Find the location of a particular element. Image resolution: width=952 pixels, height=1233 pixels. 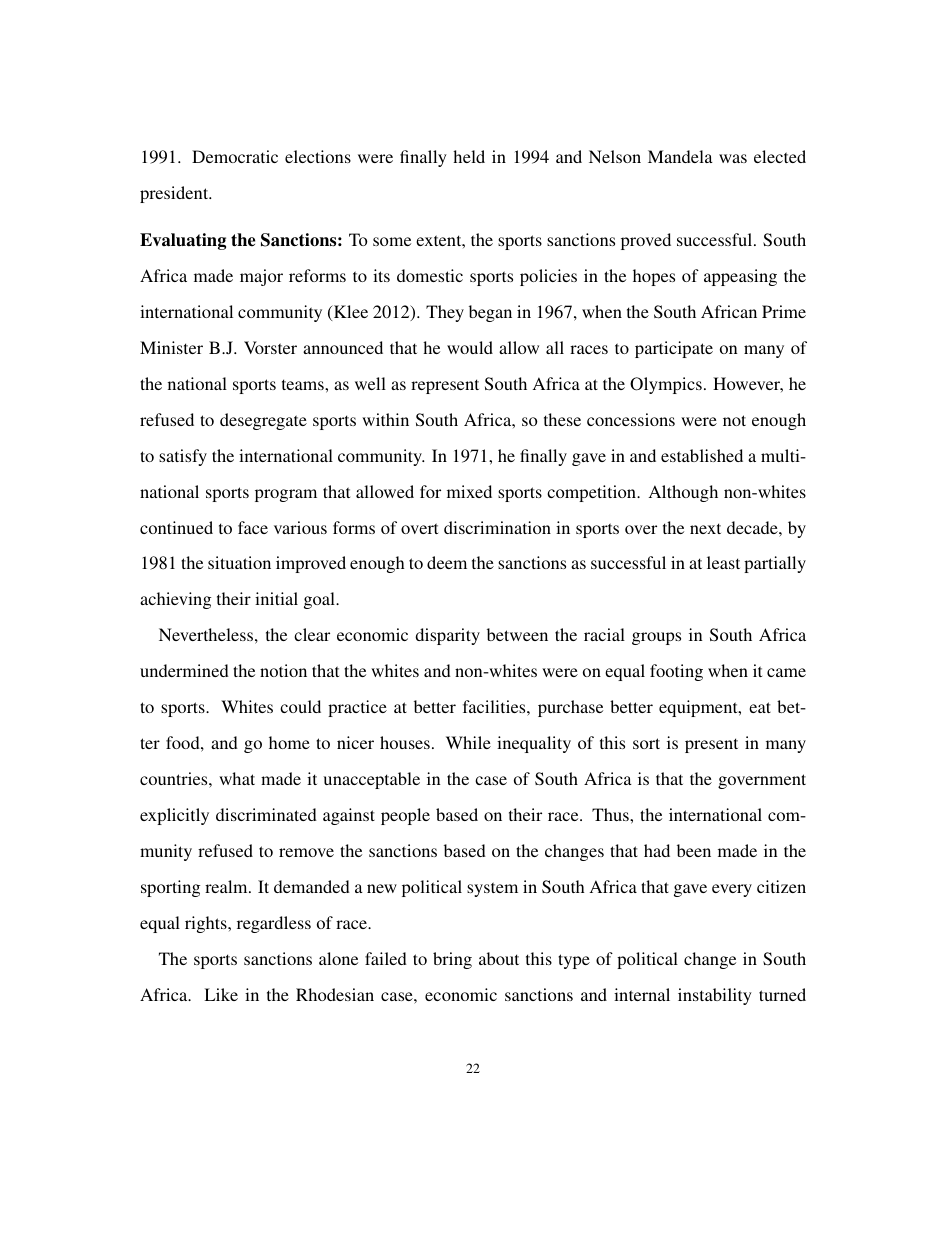

instability is located at coordinates (715, 996).
